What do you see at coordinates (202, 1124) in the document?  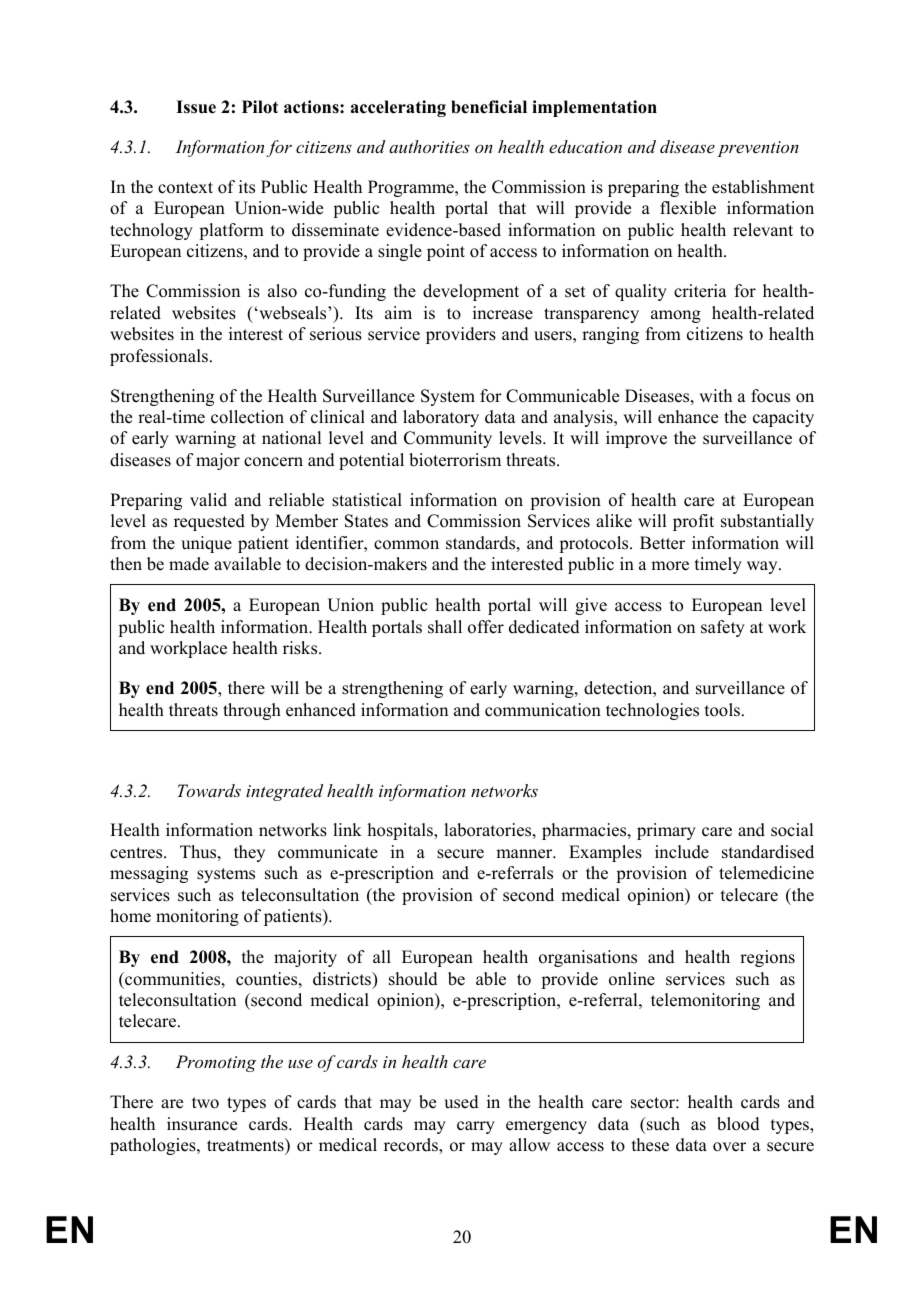 I see `insurance` at bounding box center [202, 1124].
